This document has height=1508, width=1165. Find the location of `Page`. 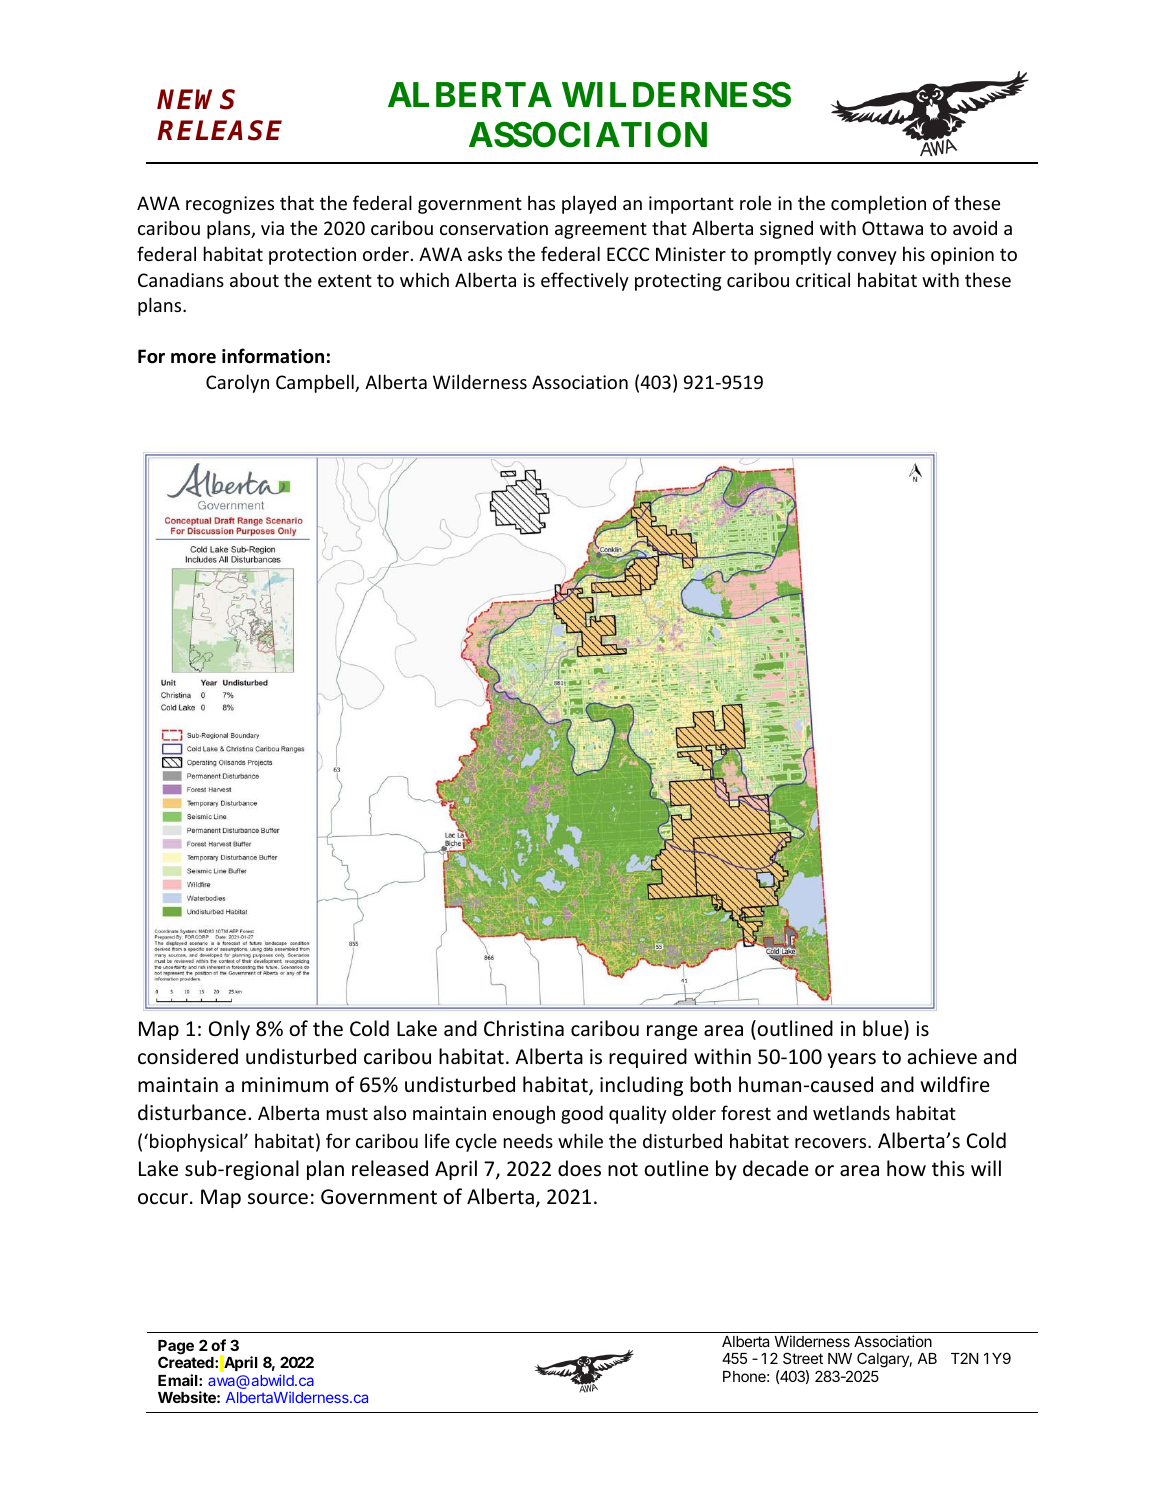

Page is located at coordinates (176, 1348).
